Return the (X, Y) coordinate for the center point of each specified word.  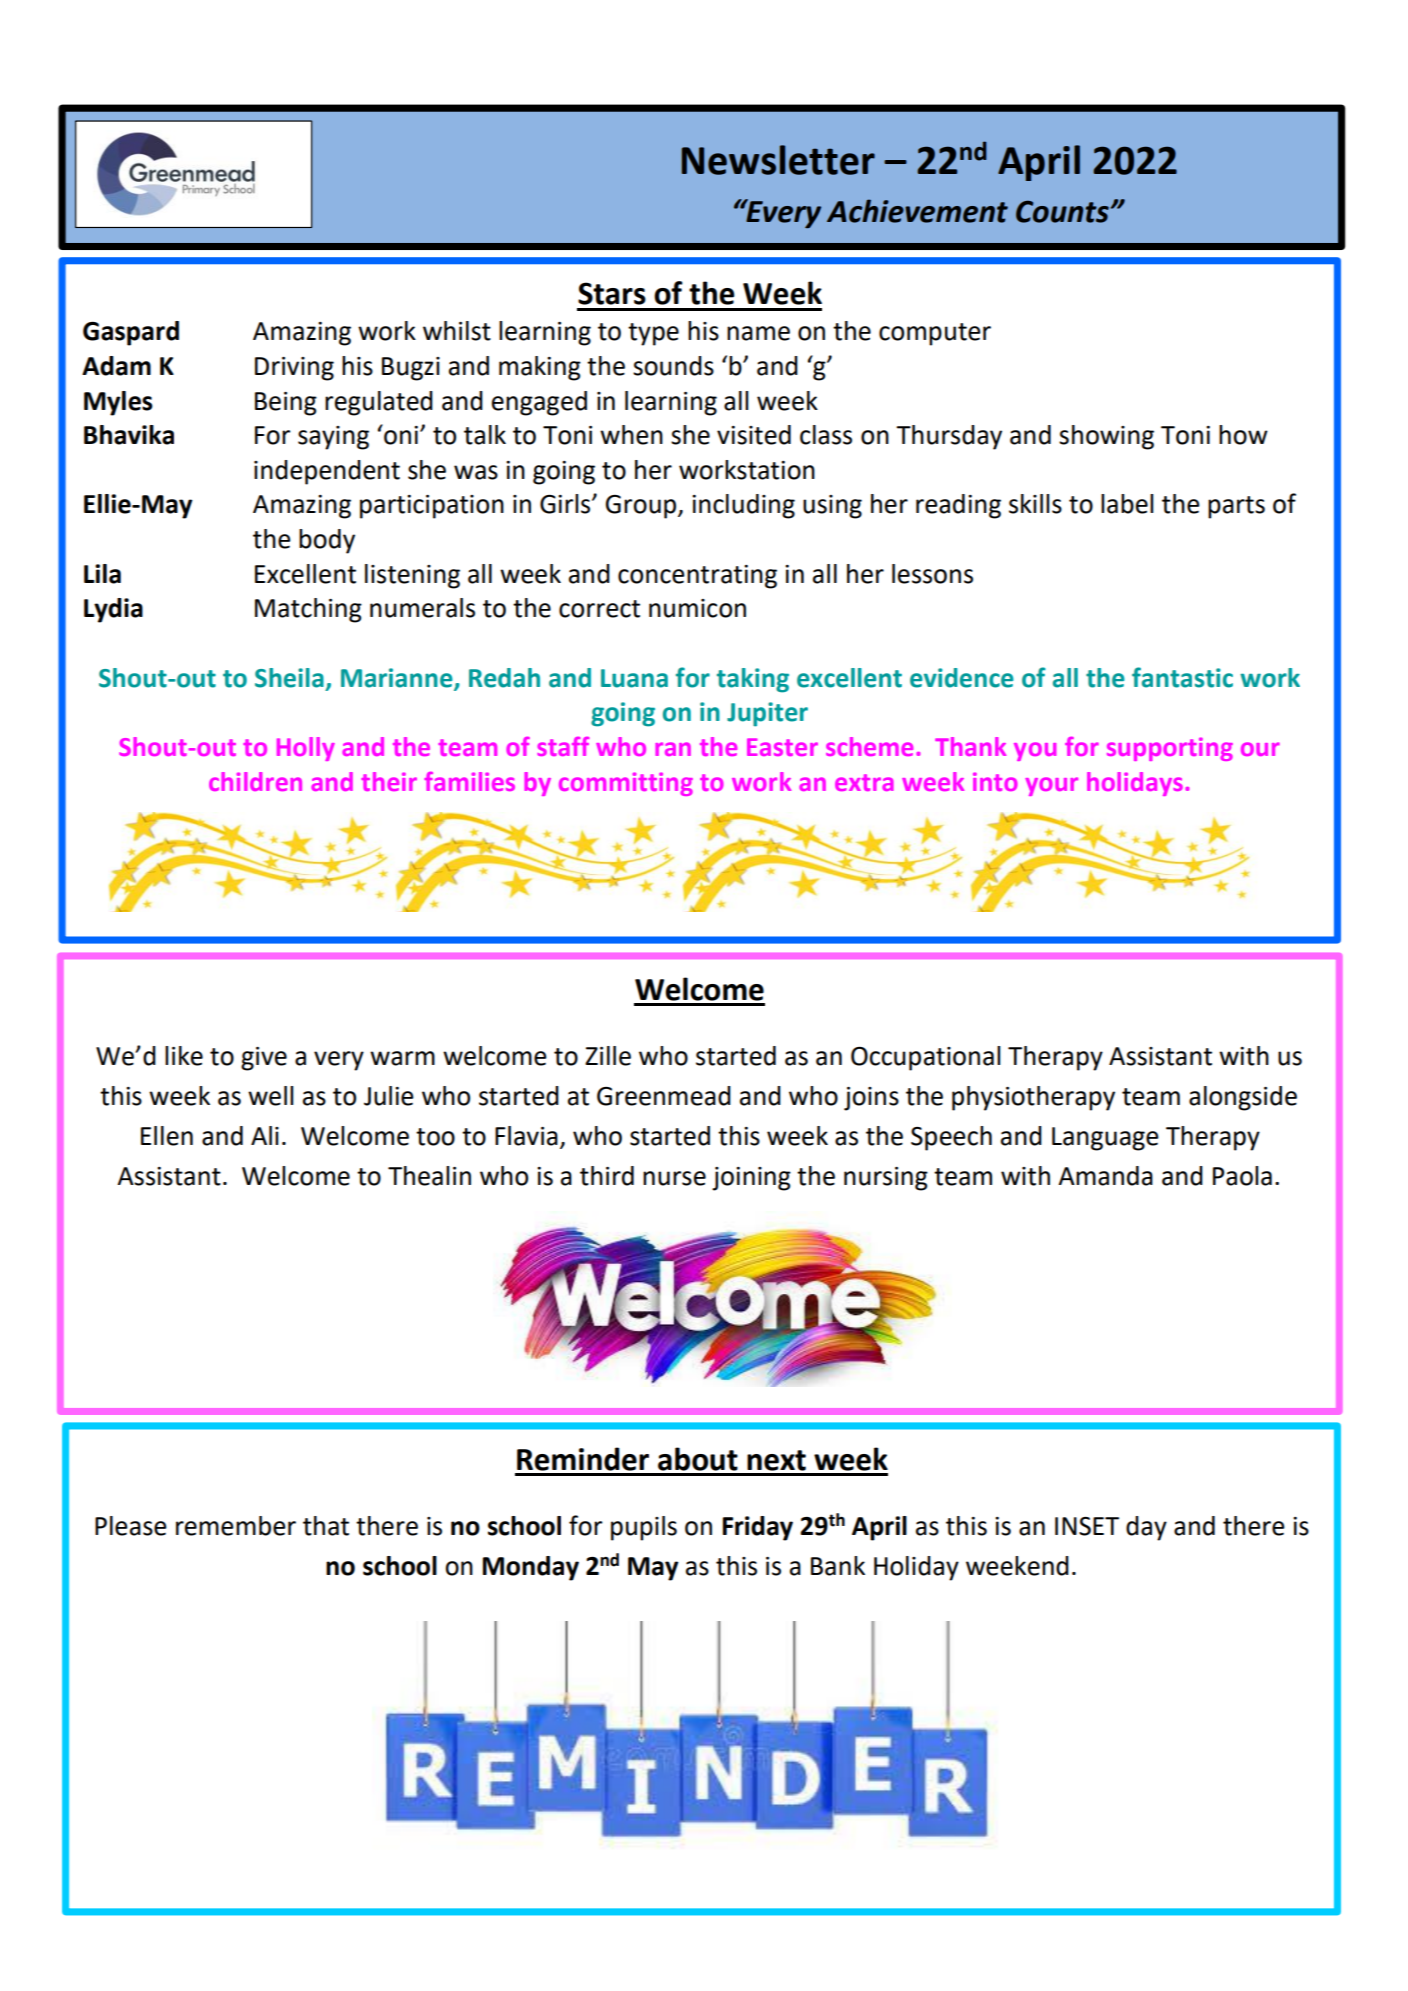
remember (236, 1526)
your (1051, 786)
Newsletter (778, 160)
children (255, 781)
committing (626, 784)
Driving (294, 369)
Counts (1062, 211)
